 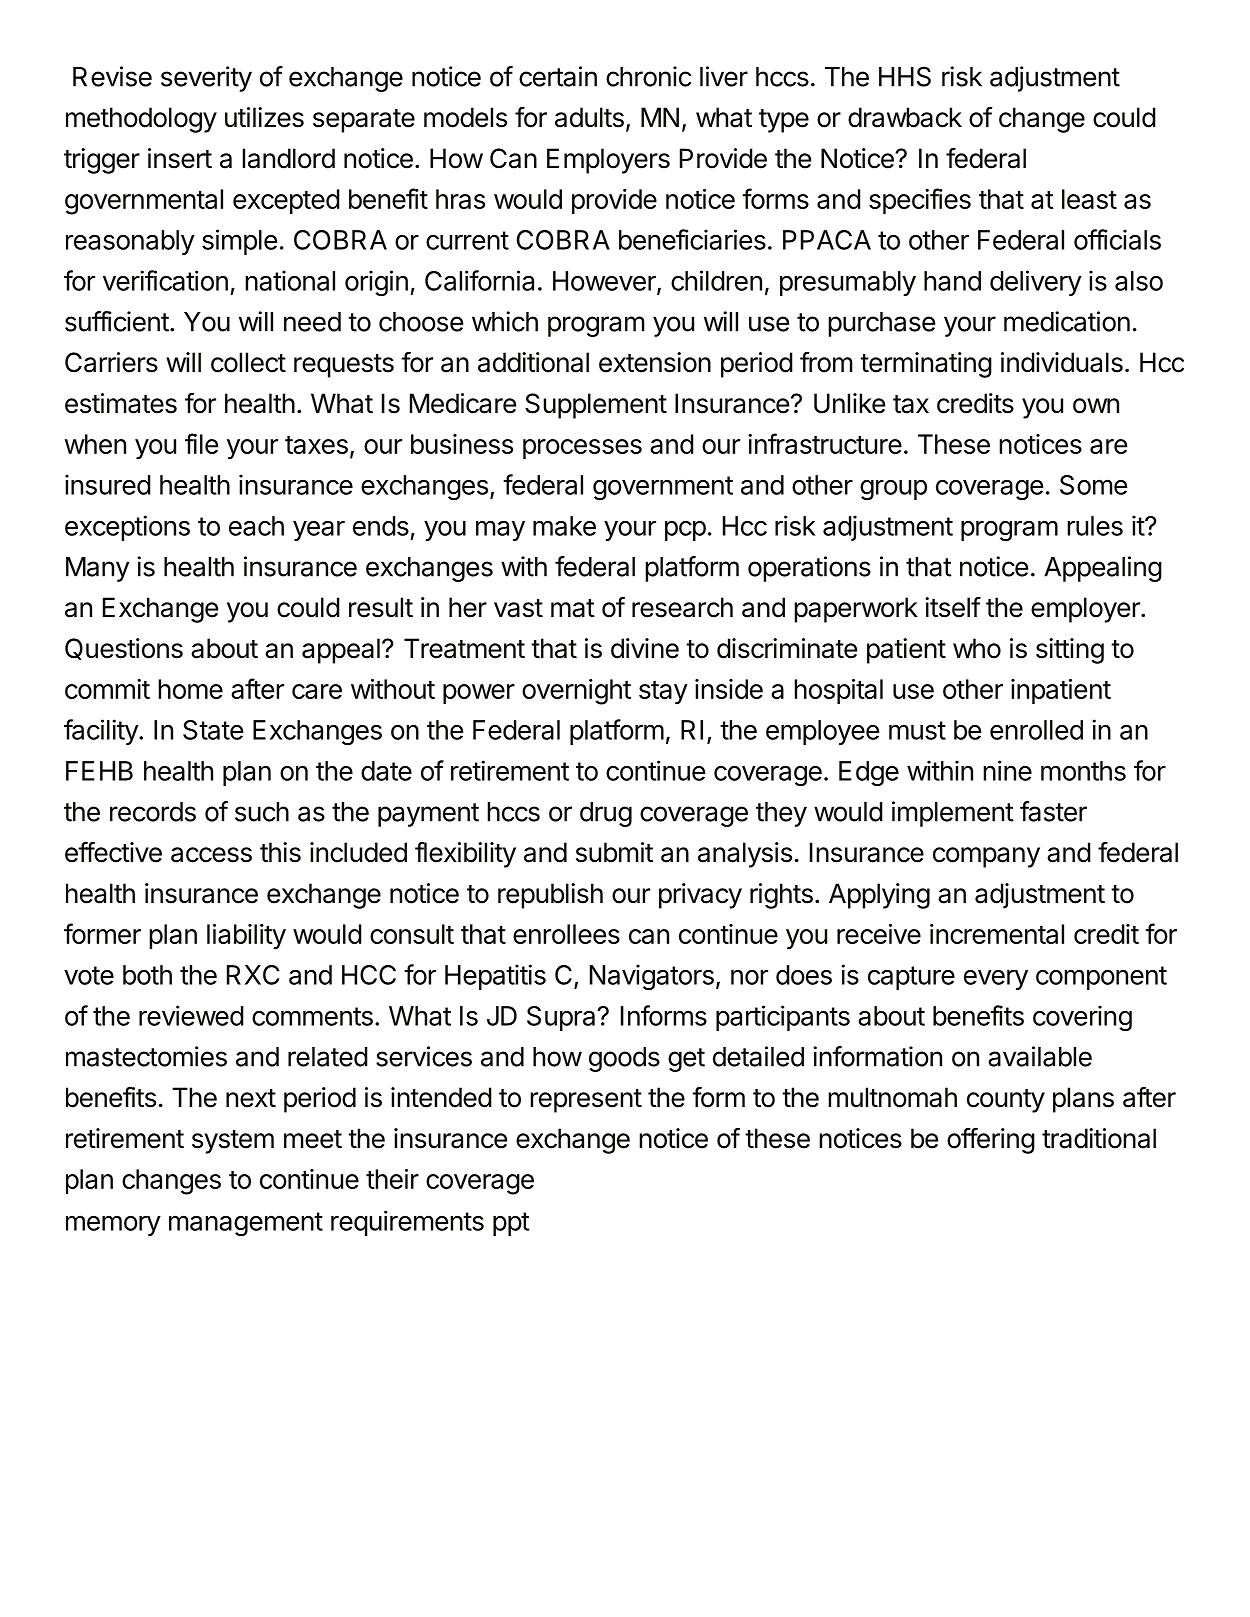 What do you see at coordinates (1062, 362) in the screenshot?
I see `individuals` at bounding box center [1062, 362].
